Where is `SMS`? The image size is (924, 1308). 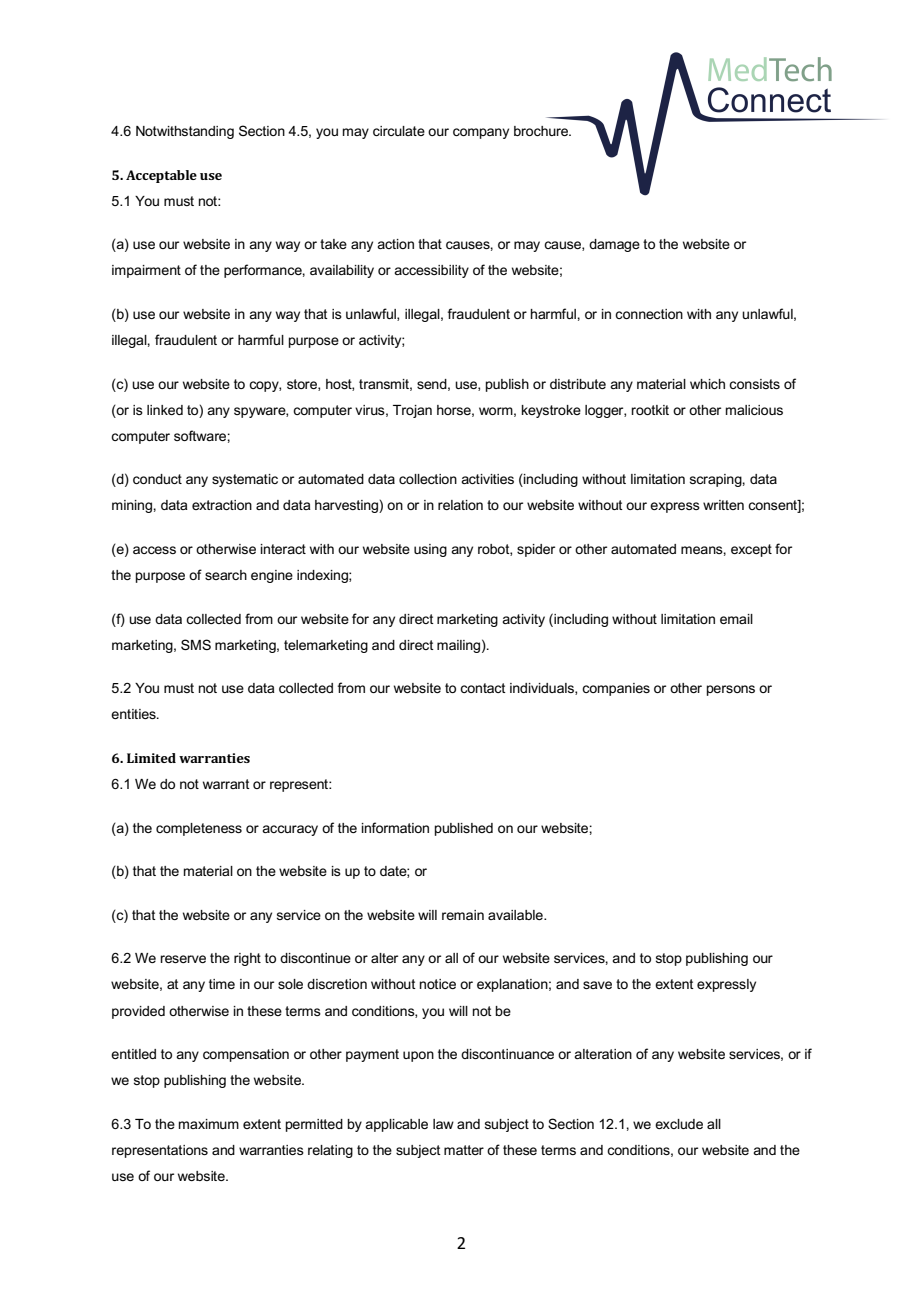
SMS is located at coordinates (196, 644).
